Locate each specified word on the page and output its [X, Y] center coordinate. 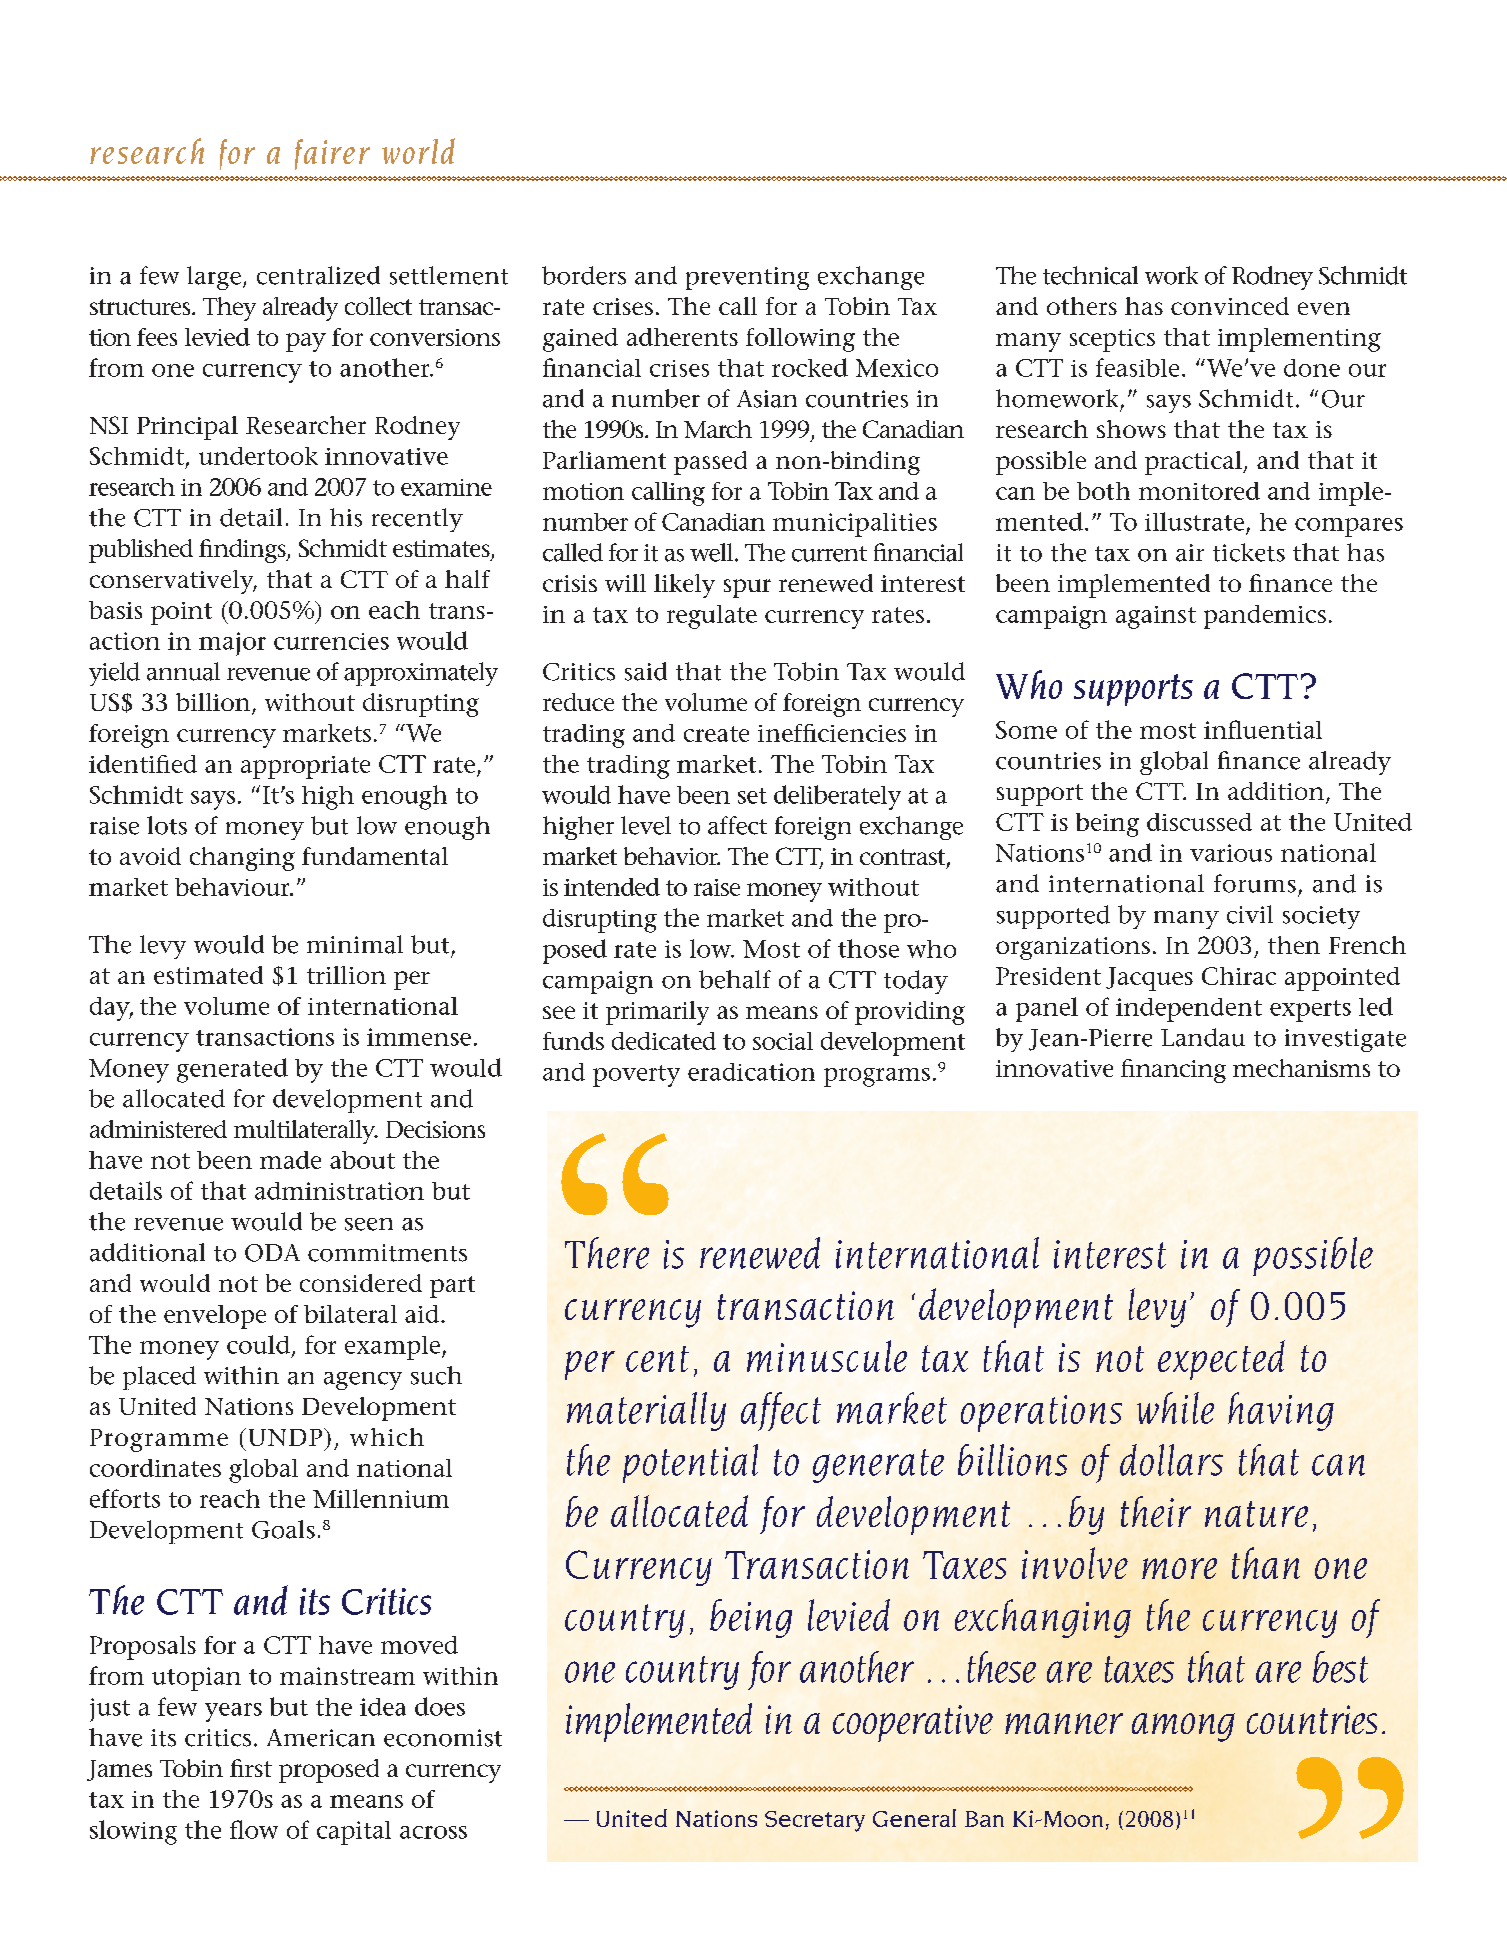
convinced [1230, 306]
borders [584, 275]
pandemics [1265, 617]
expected [1221, 1360]
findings [243, 551]
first [251, 1768]
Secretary [815, 1821]
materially [646, 1411]
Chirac [1239, 976]
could [258, 1344]
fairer [332, 154]
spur [747, 588]
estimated [208, 975]
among [1183, 1727]
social [783, 1041]
